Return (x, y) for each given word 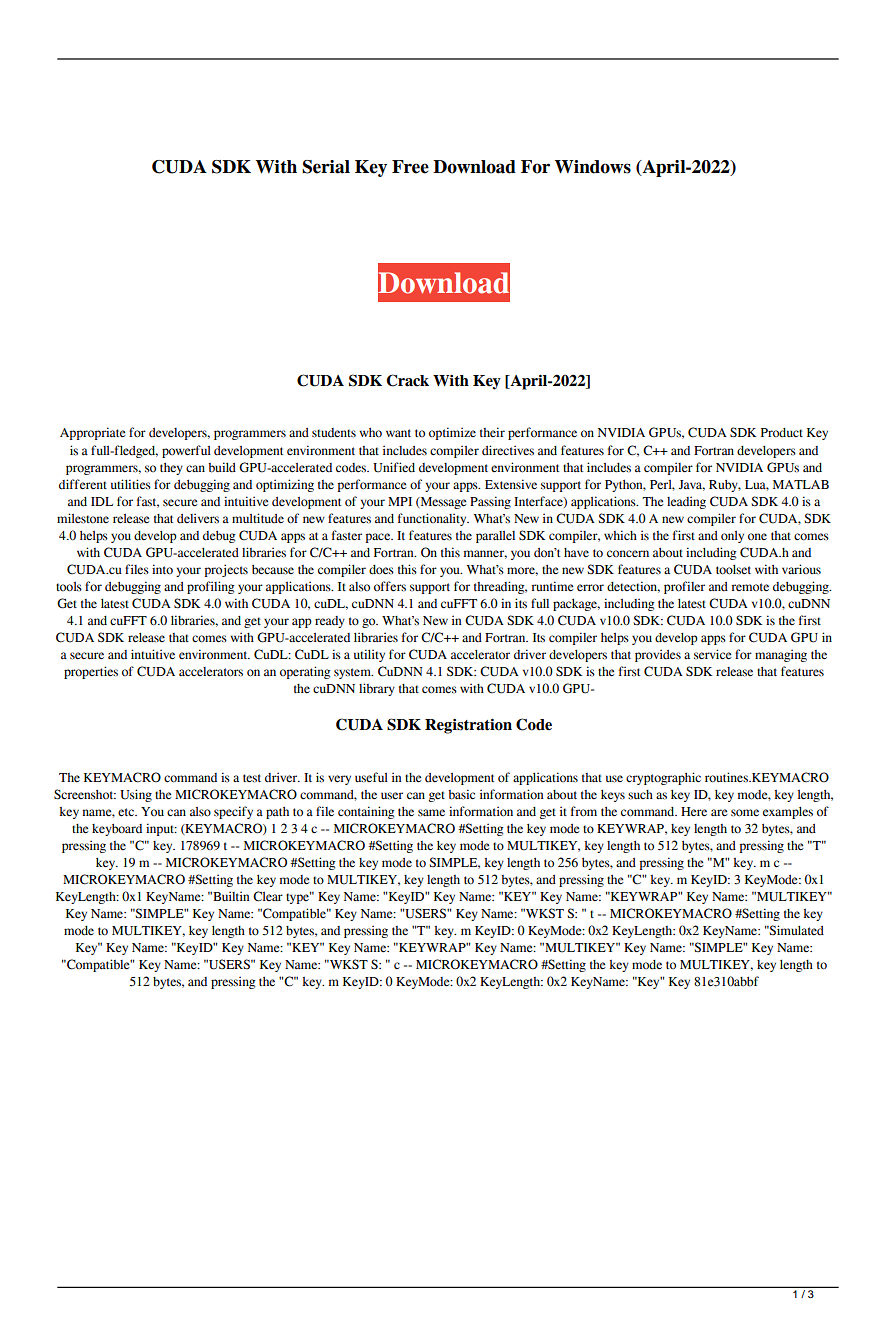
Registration (468, 726)
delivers (198, 518)
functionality (433, 519)
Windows (593, 167)
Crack (407, 380)
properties (91, 672)
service (712, 654)
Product (782, 432)
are (719, 813)
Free (410, 167)
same (431, 813)
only (732, 537)
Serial (326, 167)
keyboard (117, 830)
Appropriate (92, 433)
